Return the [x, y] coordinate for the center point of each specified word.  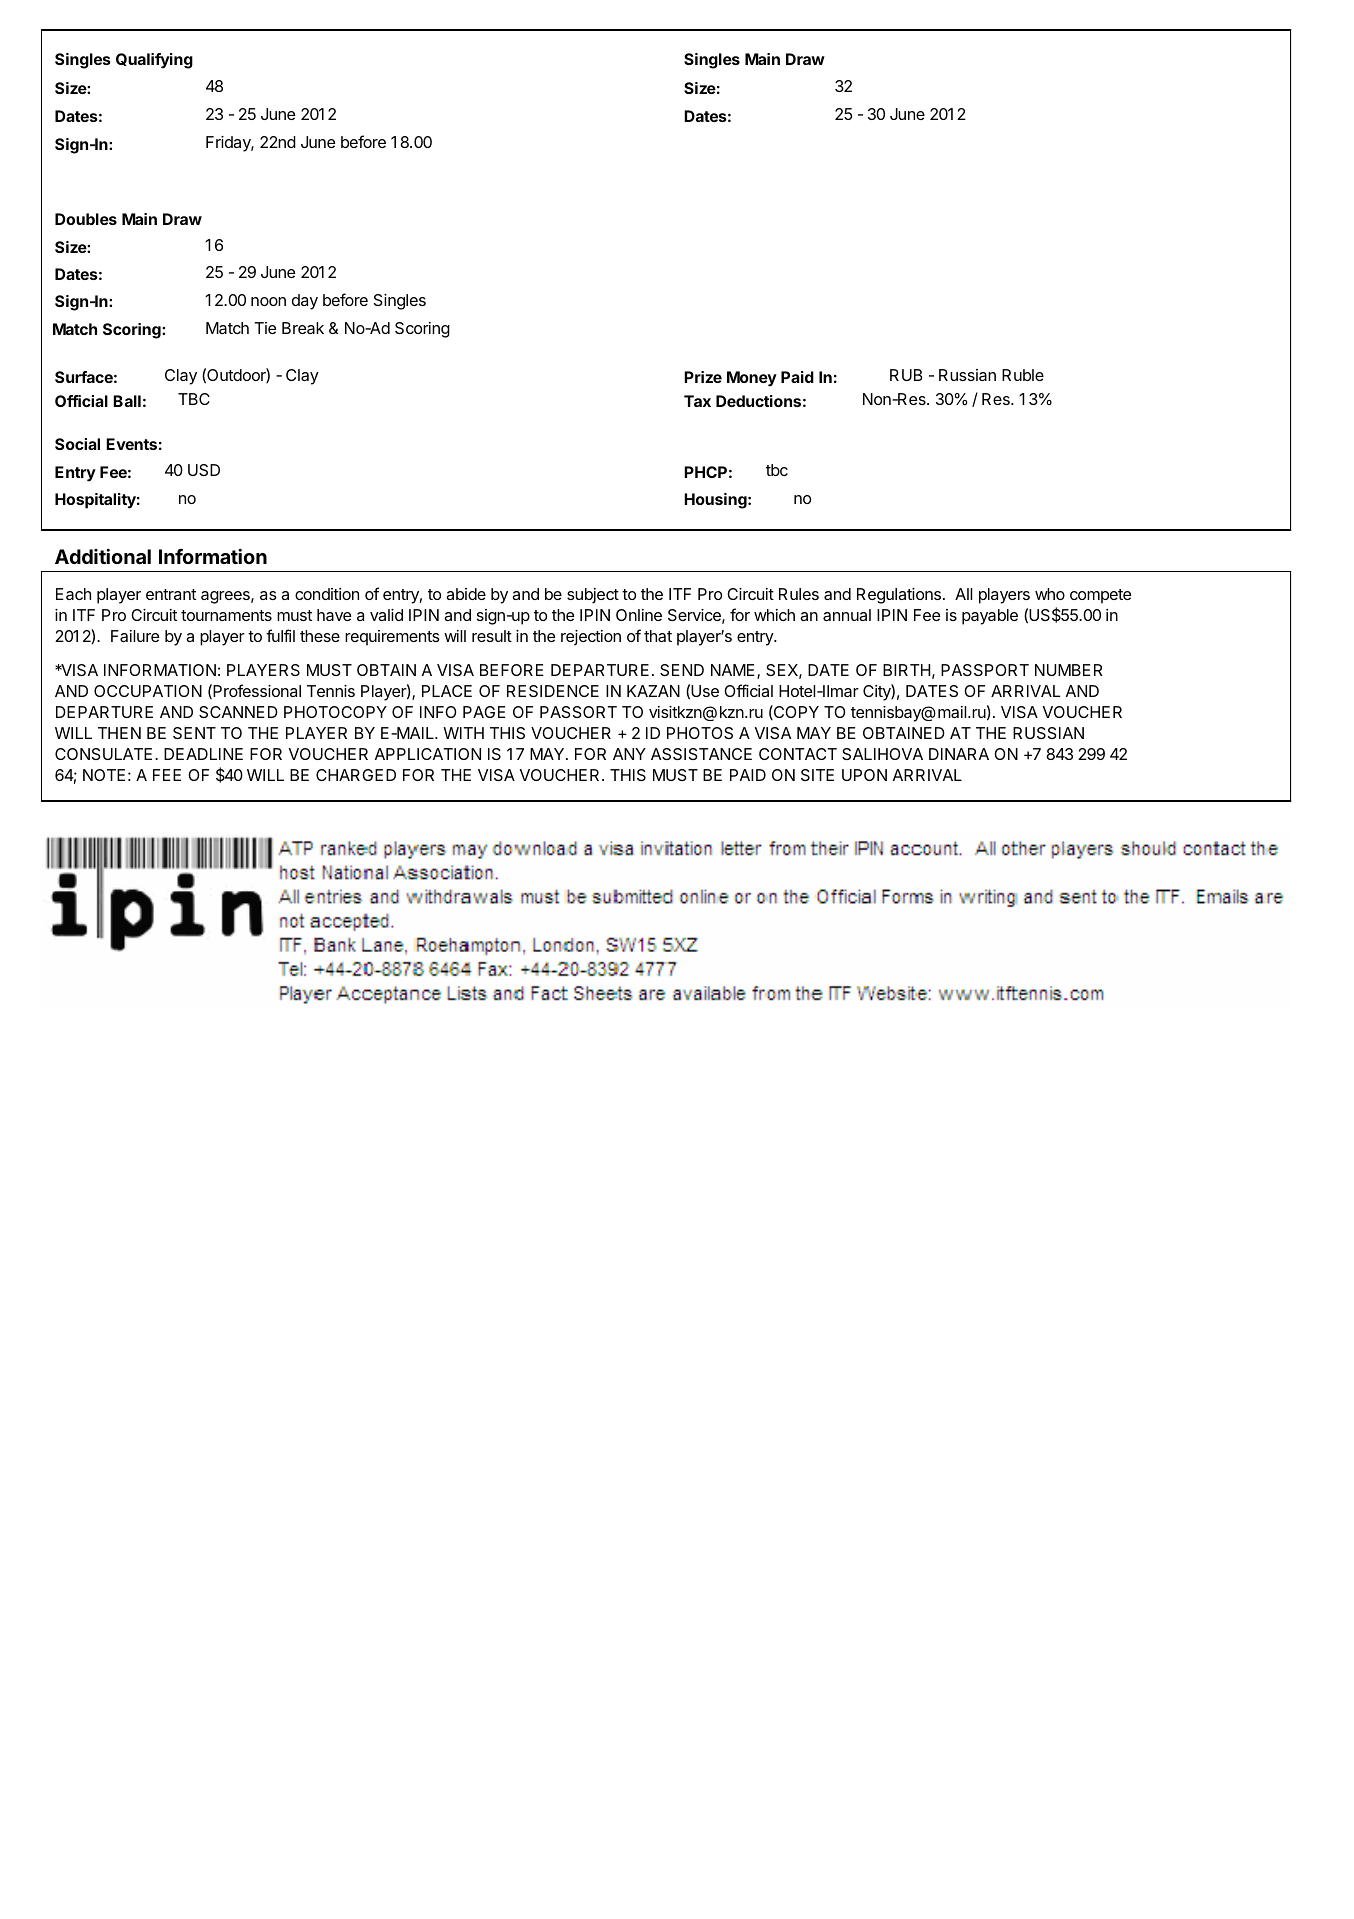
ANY [629, 754]
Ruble [1023, 375]
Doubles [86, 219]
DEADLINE [203, 754]
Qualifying [154, 61]
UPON [864, 775]
